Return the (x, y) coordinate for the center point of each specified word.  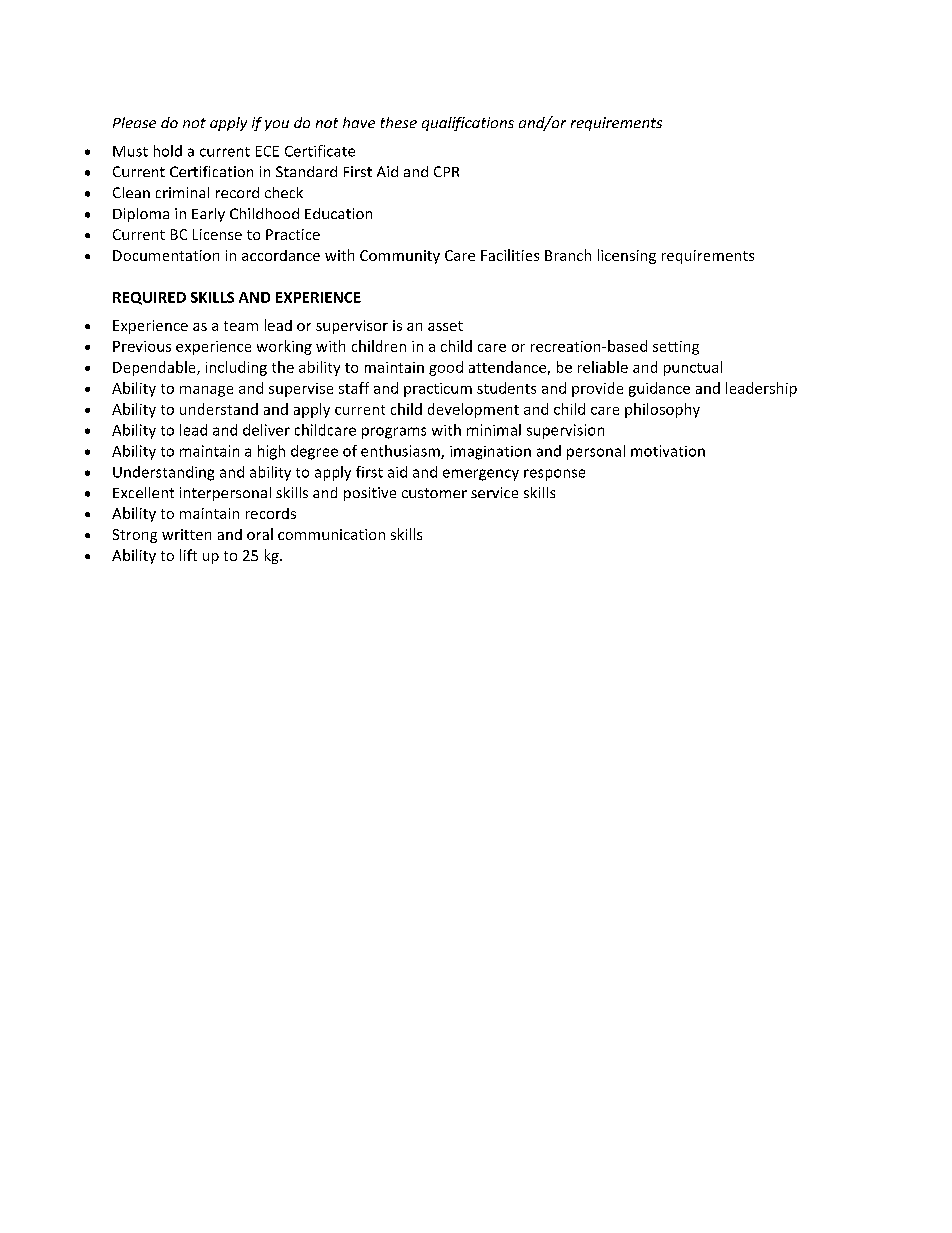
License (217, 234)
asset (445, 326)
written (186, 534)
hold (168, 151)
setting (676, 348)
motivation (668, 451)
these (399, 122)
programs (394, 433)
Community (400, 257)
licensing (627, 256)
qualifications (468, 124)
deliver (266, 430)
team (241, 326)
